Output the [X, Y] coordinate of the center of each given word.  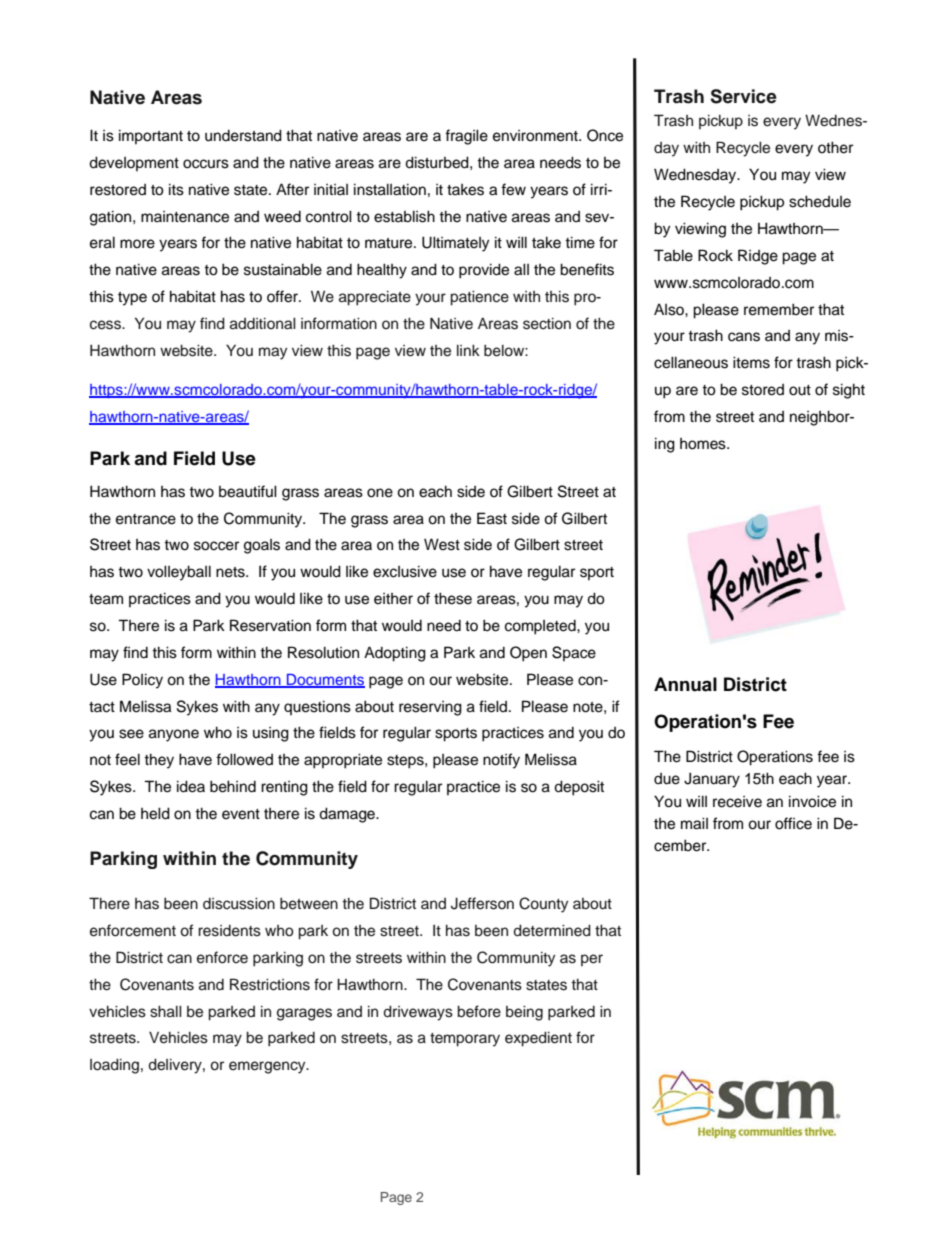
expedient [538, 1039]
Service [743, 96]
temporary [465, 1040]
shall [166, 1011]
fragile [466, 137]
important [151, 136]
